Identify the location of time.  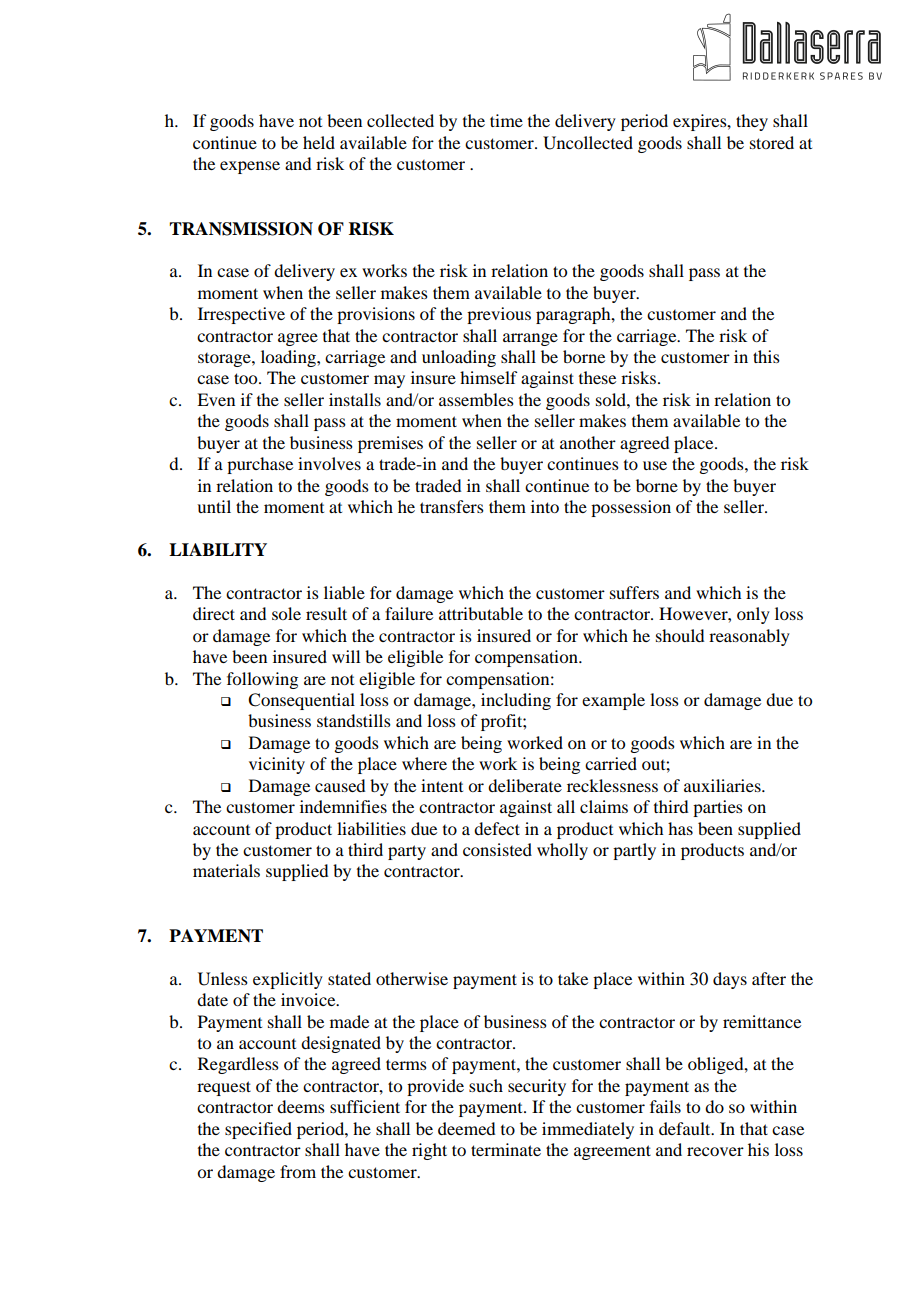
(506, 120).
